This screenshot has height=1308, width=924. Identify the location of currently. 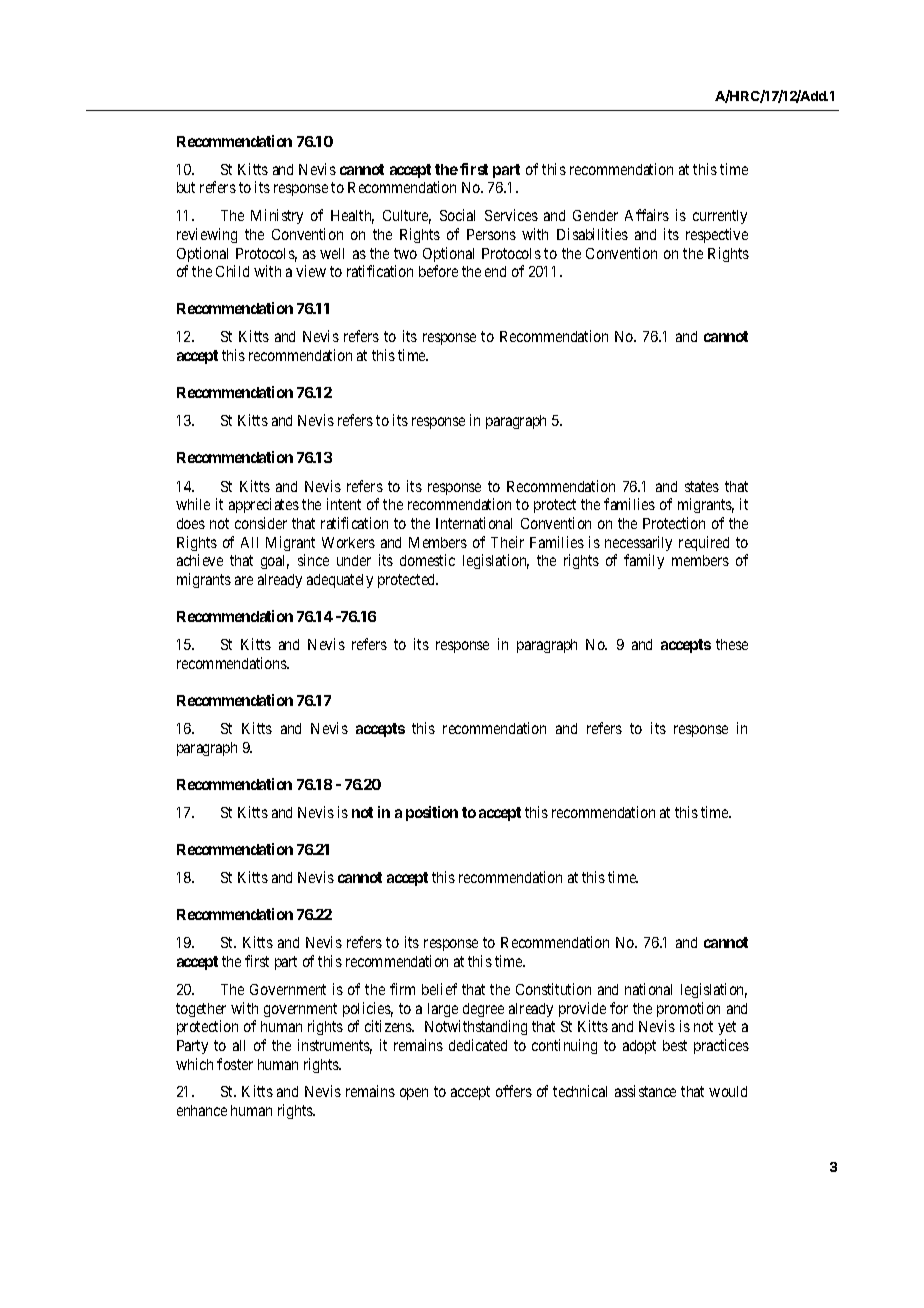
(720, 217).
